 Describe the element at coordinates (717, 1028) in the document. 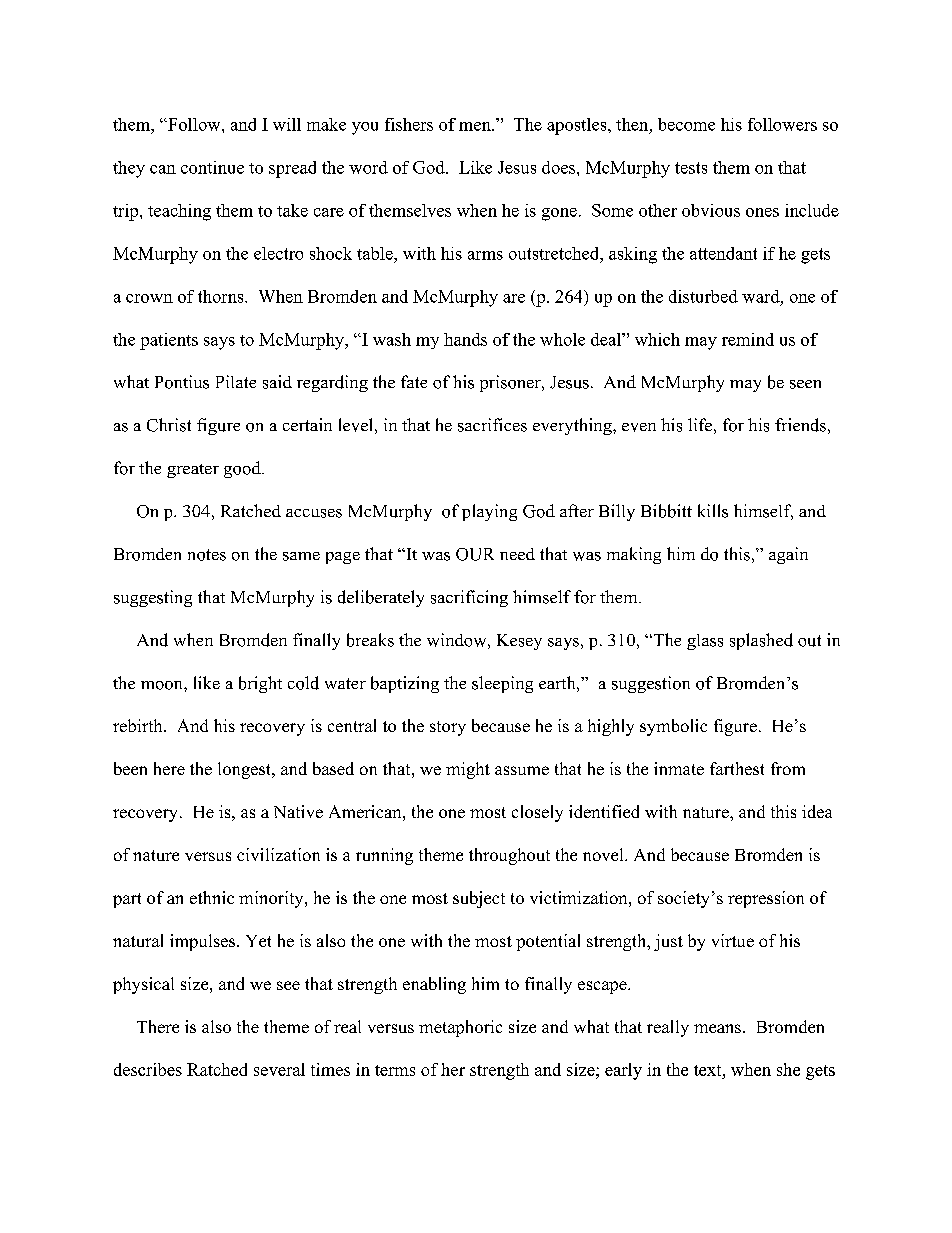

I see `means` at that location.
